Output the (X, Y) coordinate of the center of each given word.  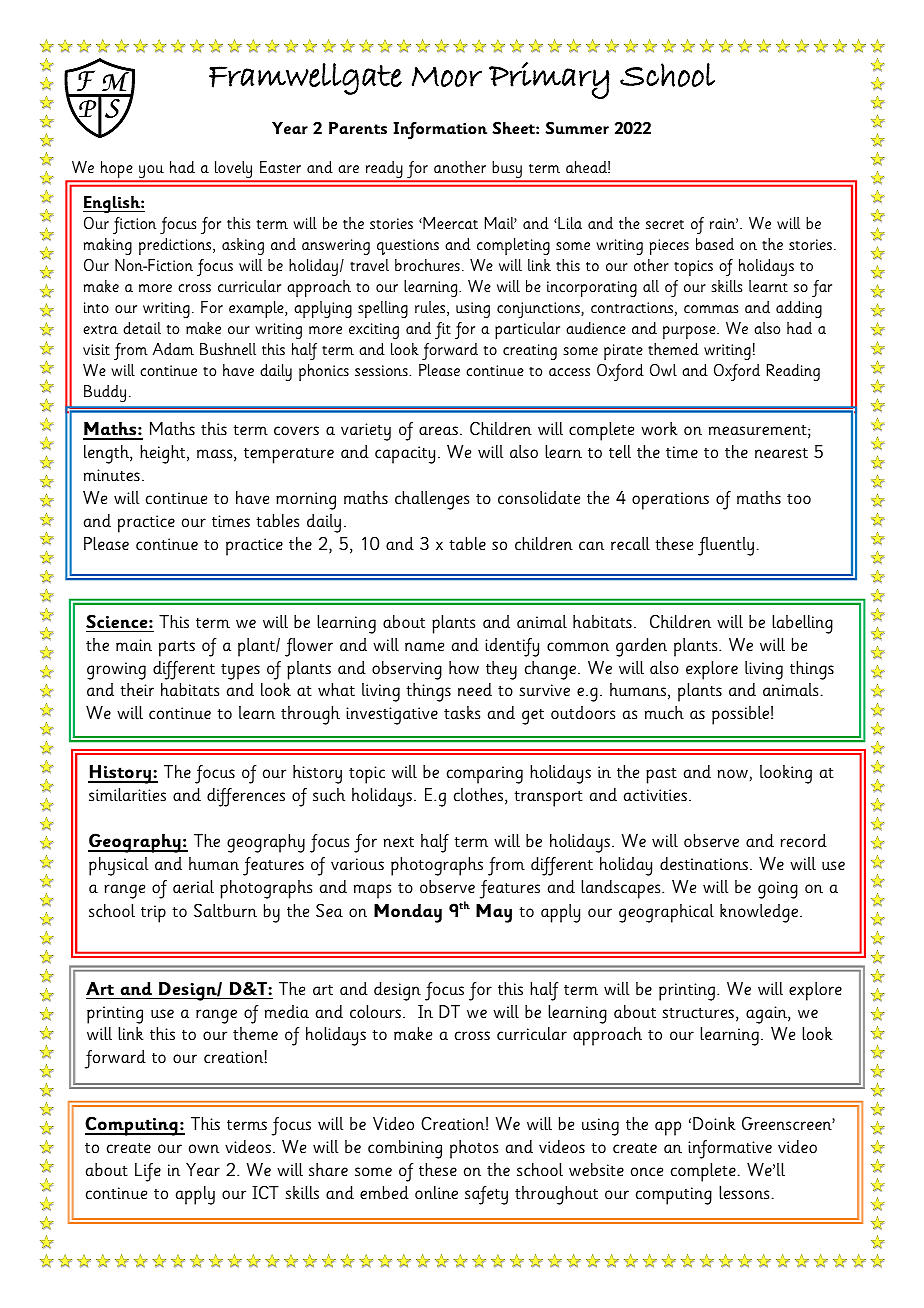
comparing (485, 775)
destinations (704, 864)
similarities (127, 795)
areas (438, 431)
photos (474, 1149)
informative (730, 1149)
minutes (112, 475)
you (151, 173)
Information (440, 130)
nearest (781, 453)
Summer (577, 128)
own (204, 1149)
